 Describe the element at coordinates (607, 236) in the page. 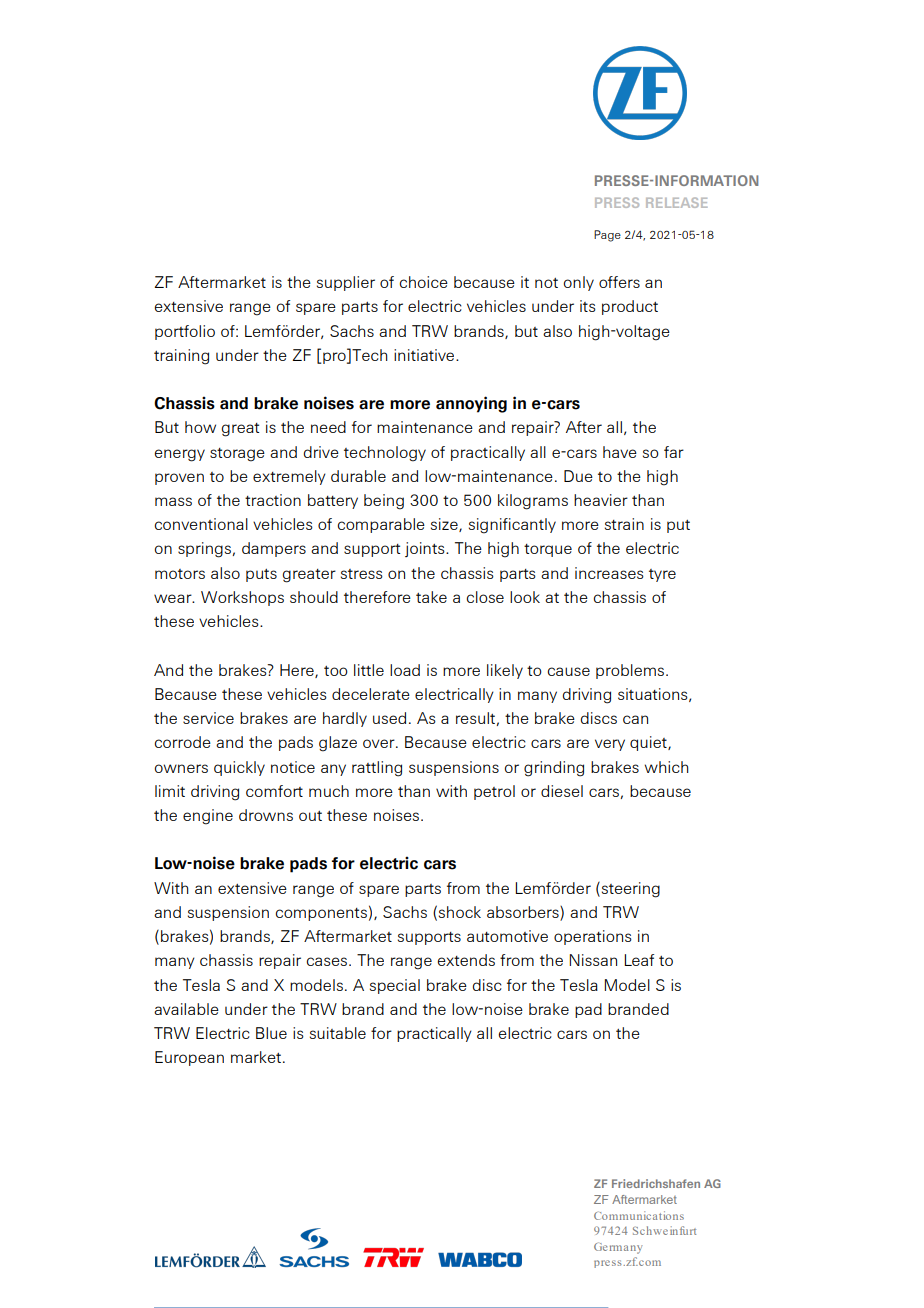

I see `Page` at that location.
